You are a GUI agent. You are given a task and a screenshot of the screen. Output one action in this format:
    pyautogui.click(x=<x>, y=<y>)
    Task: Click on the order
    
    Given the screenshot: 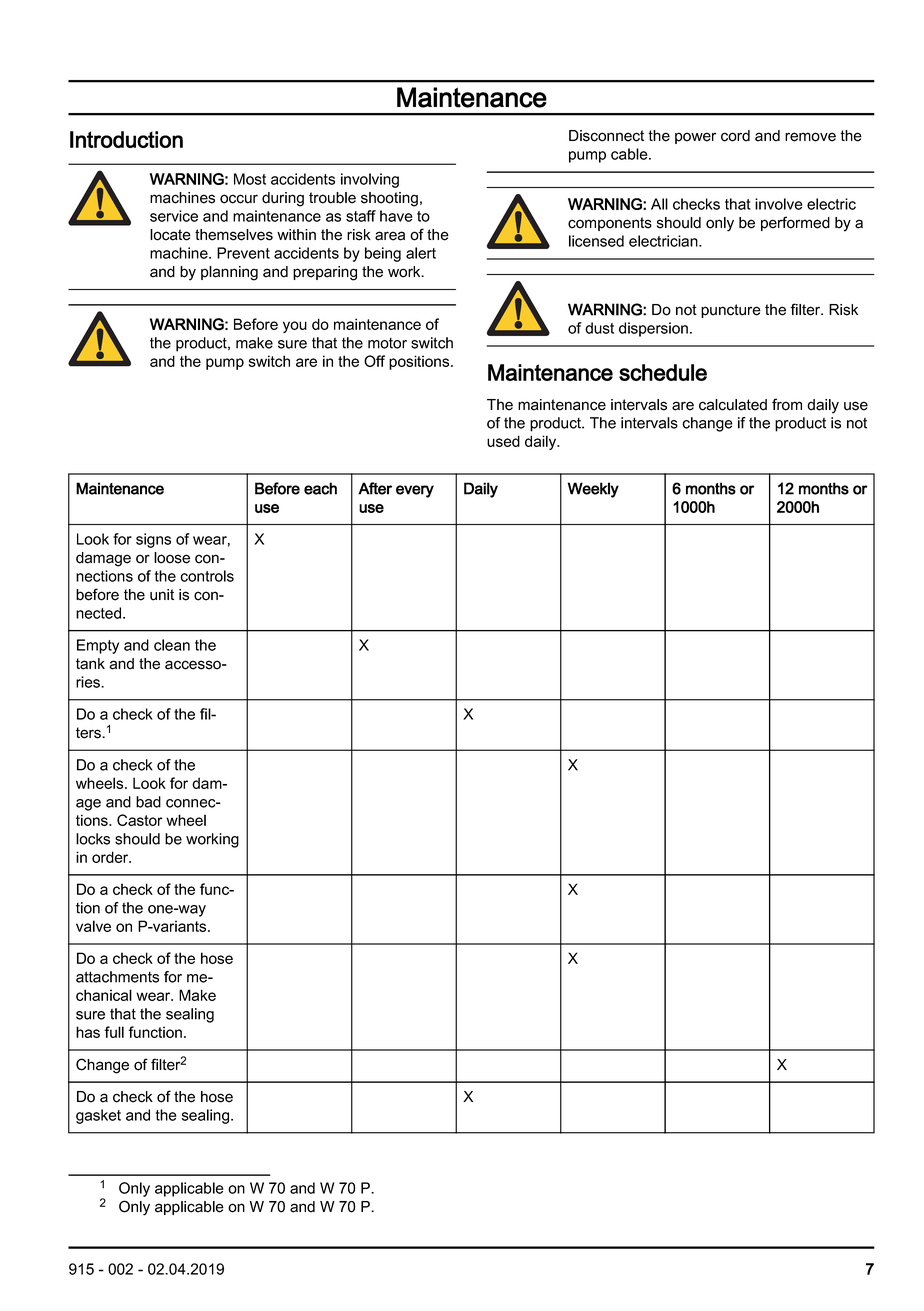 What is the action you would take?
    pyautogui.click(x=111, y=857)
